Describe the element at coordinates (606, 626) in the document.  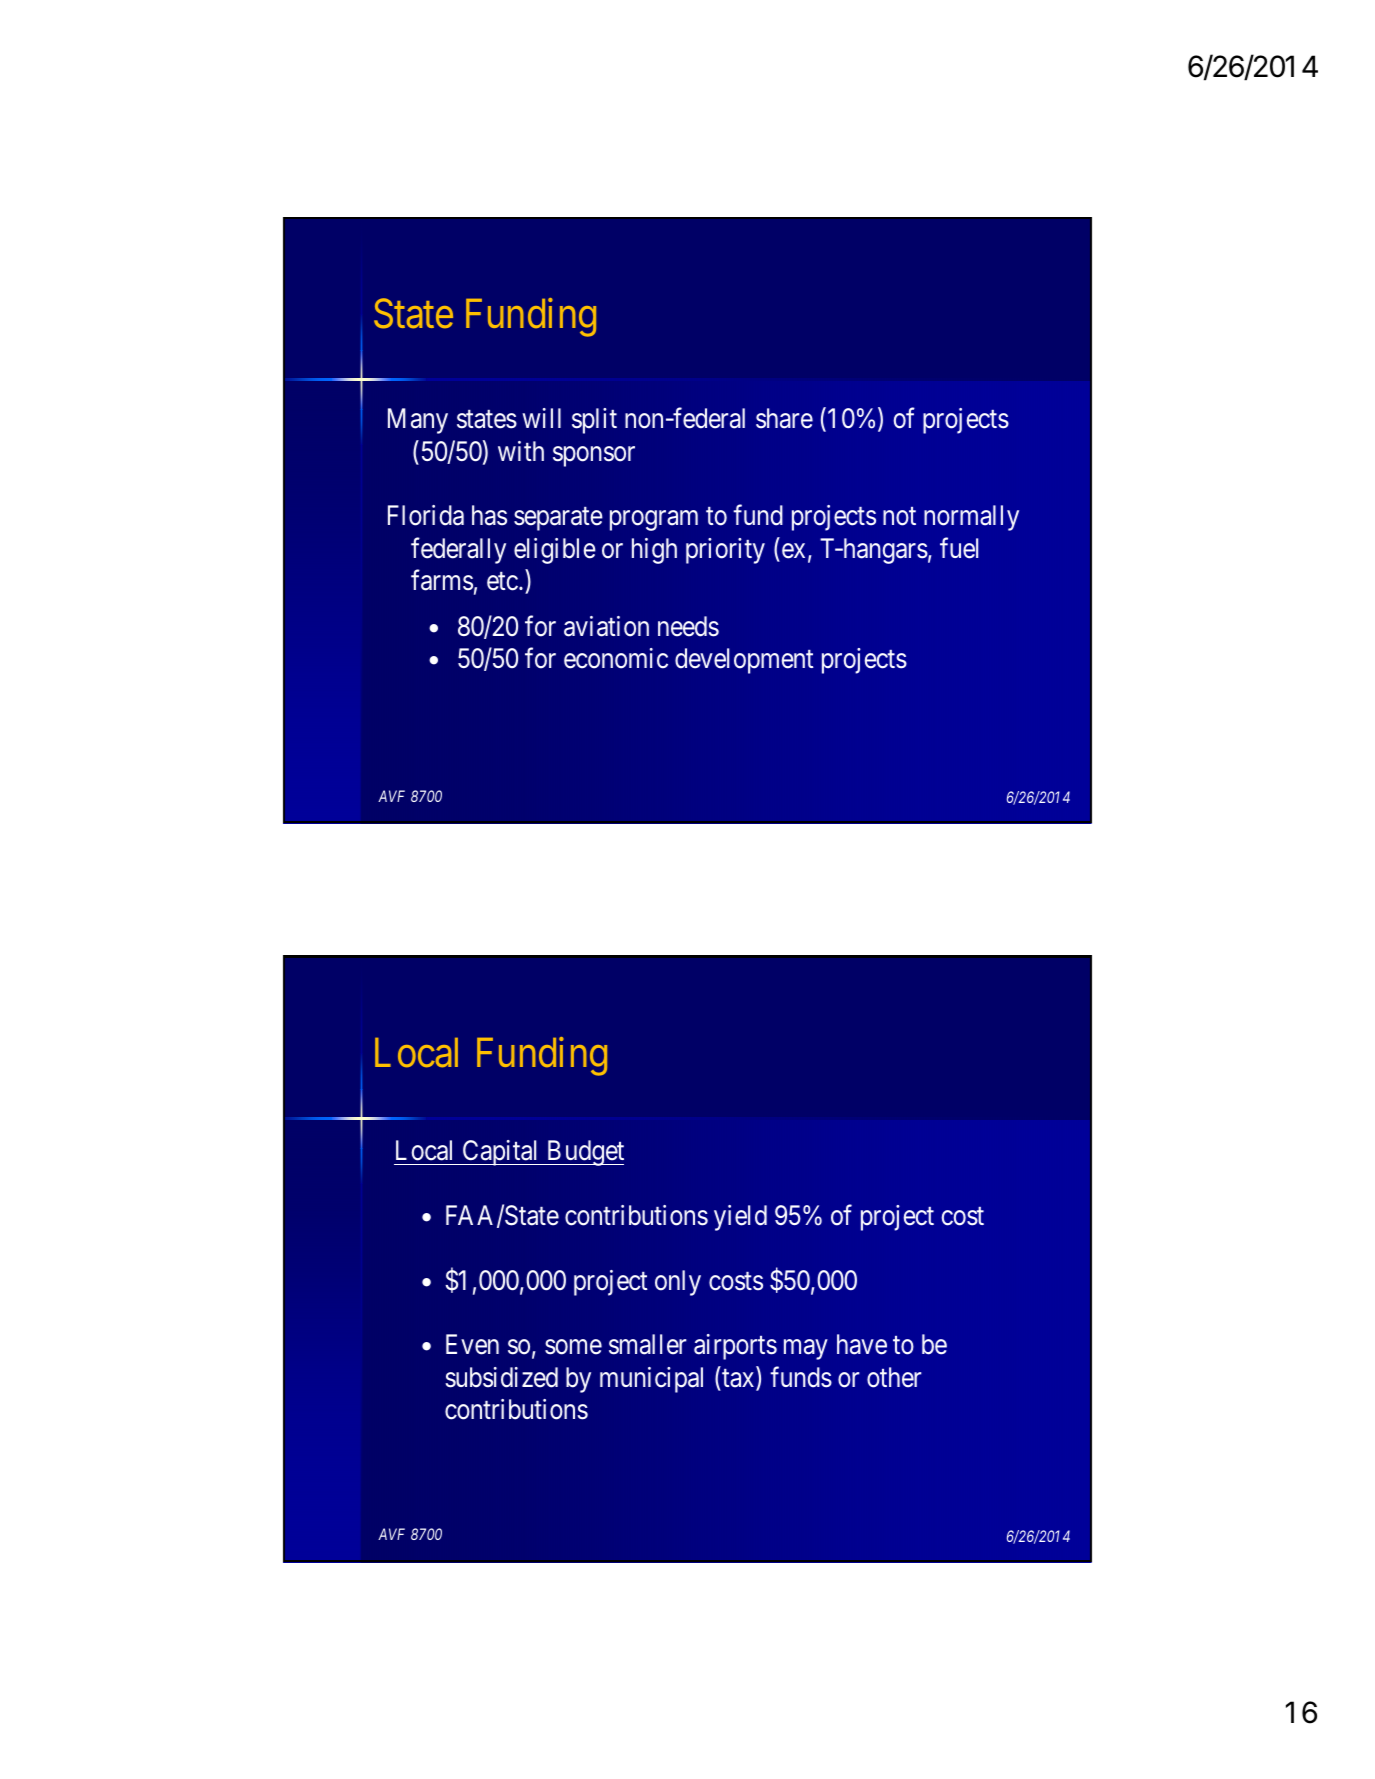
I see `aviation` at that location.
